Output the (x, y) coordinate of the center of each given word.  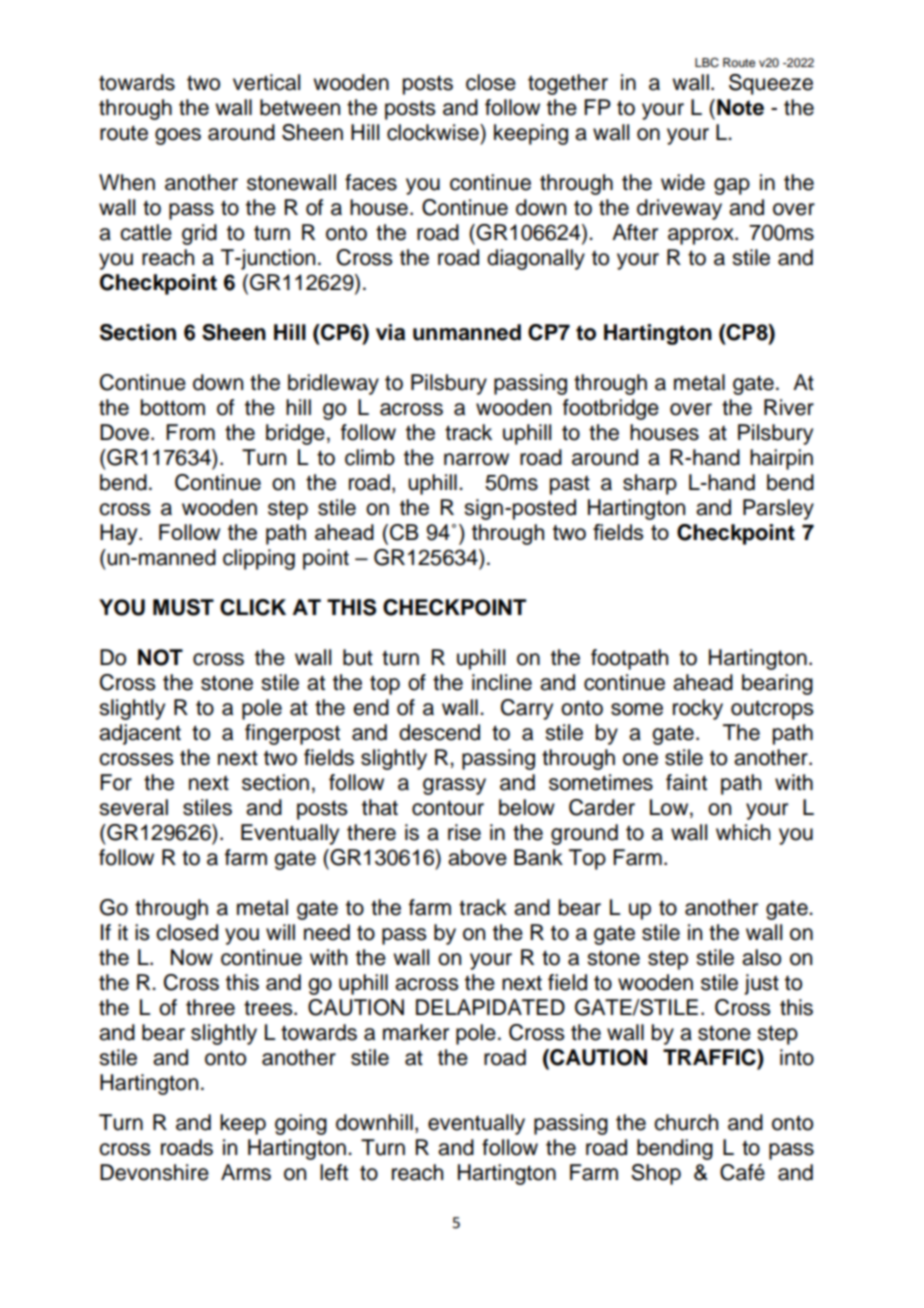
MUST (183, 607)
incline (502, 682)
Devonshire (154, 1172)
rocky (698, 709)
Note (740, 107)
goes (178, 136)
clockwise (434, 132)
